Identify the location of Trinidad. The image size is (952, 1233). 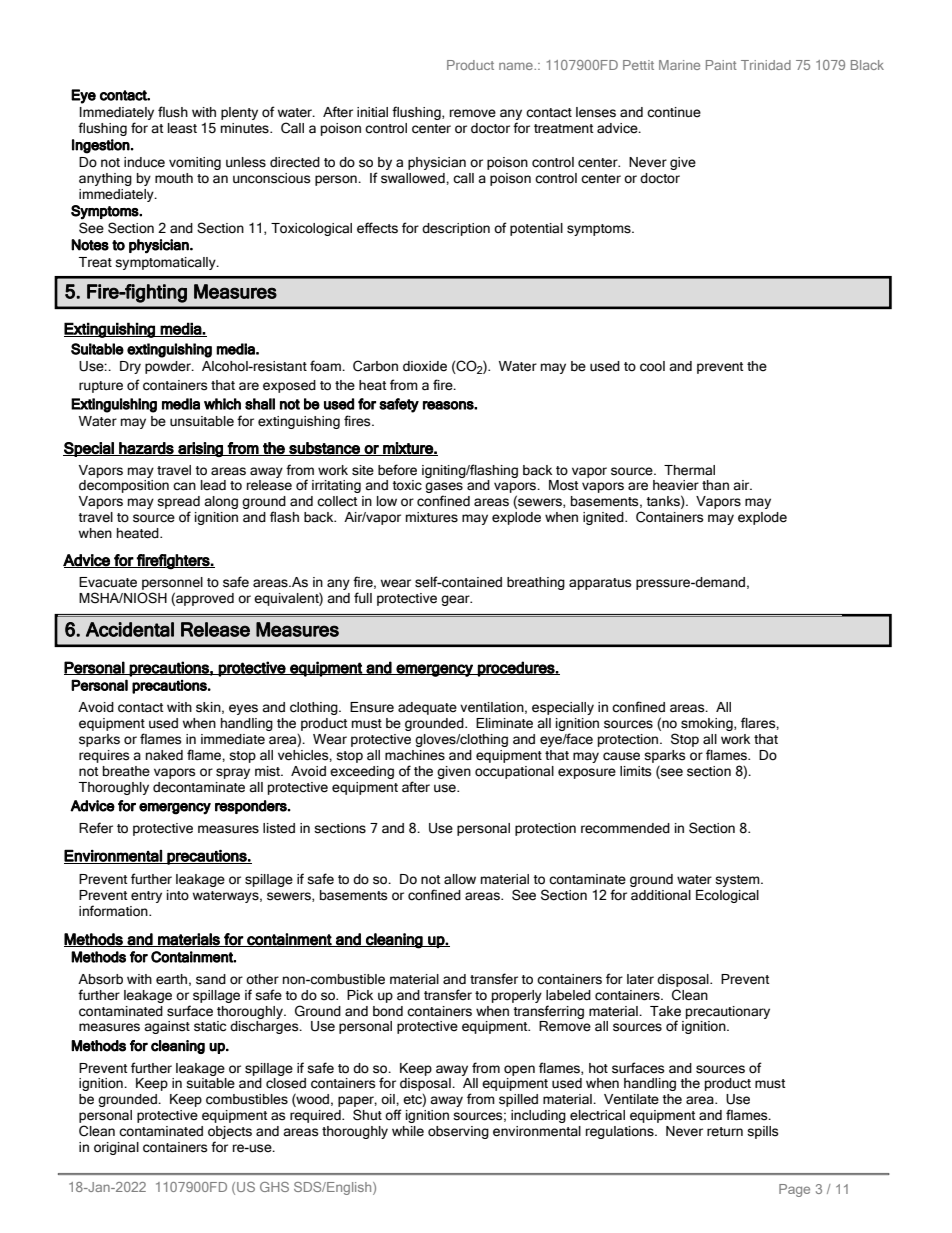
(766, 65).
